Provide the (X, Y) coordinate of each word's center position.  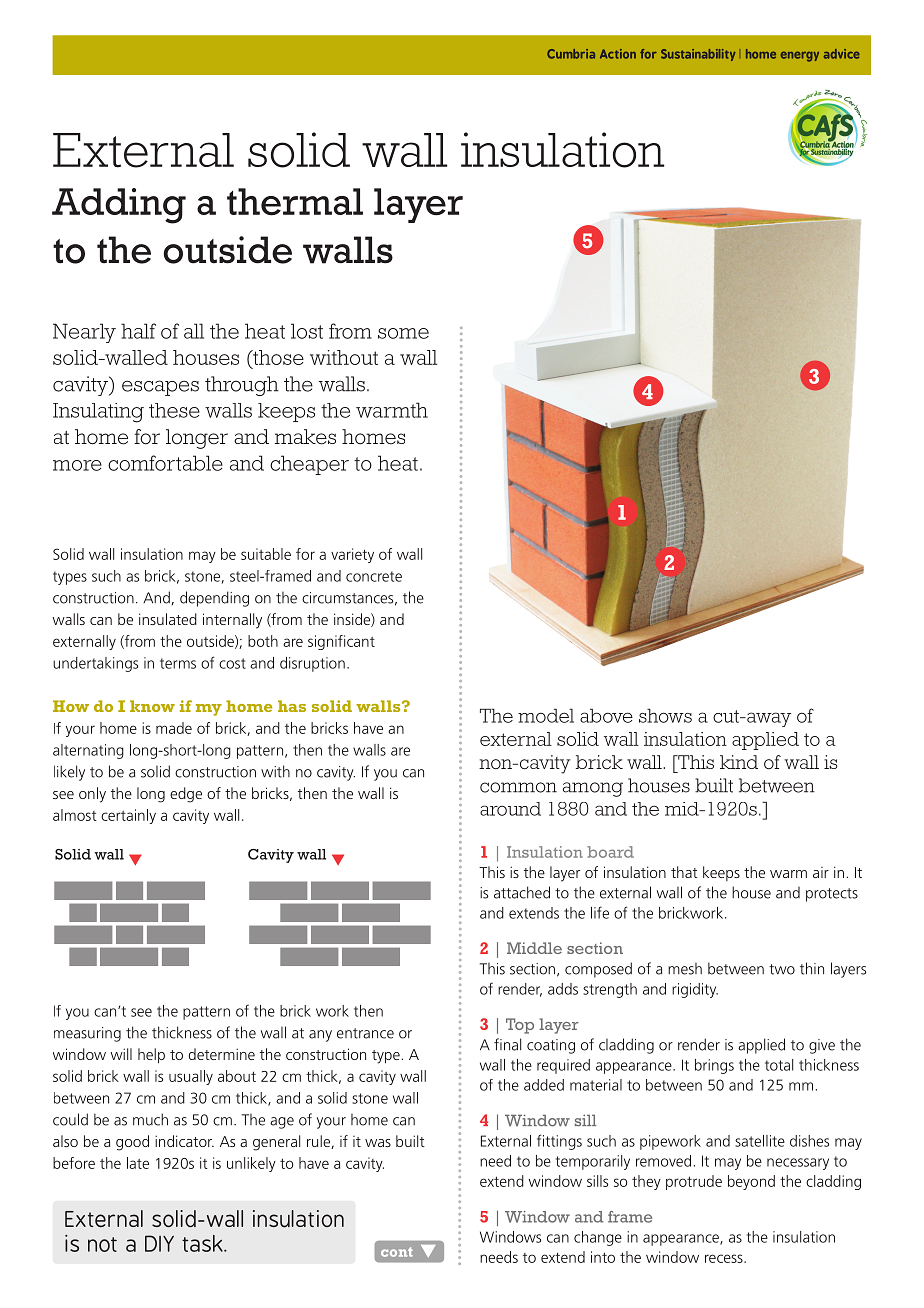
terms (178, 663)
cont (397, 1252)
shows (665, 716)
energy (800, 56)
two (782, 969)
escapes (160, 388)
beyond (751, 1182)
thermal (295, 202)
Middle (534, 948)
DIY (159, 1243)
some (403, 333)
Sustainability (698, 55)
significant (341, 642)
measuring (87, 1034)
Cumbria (571, 54)
